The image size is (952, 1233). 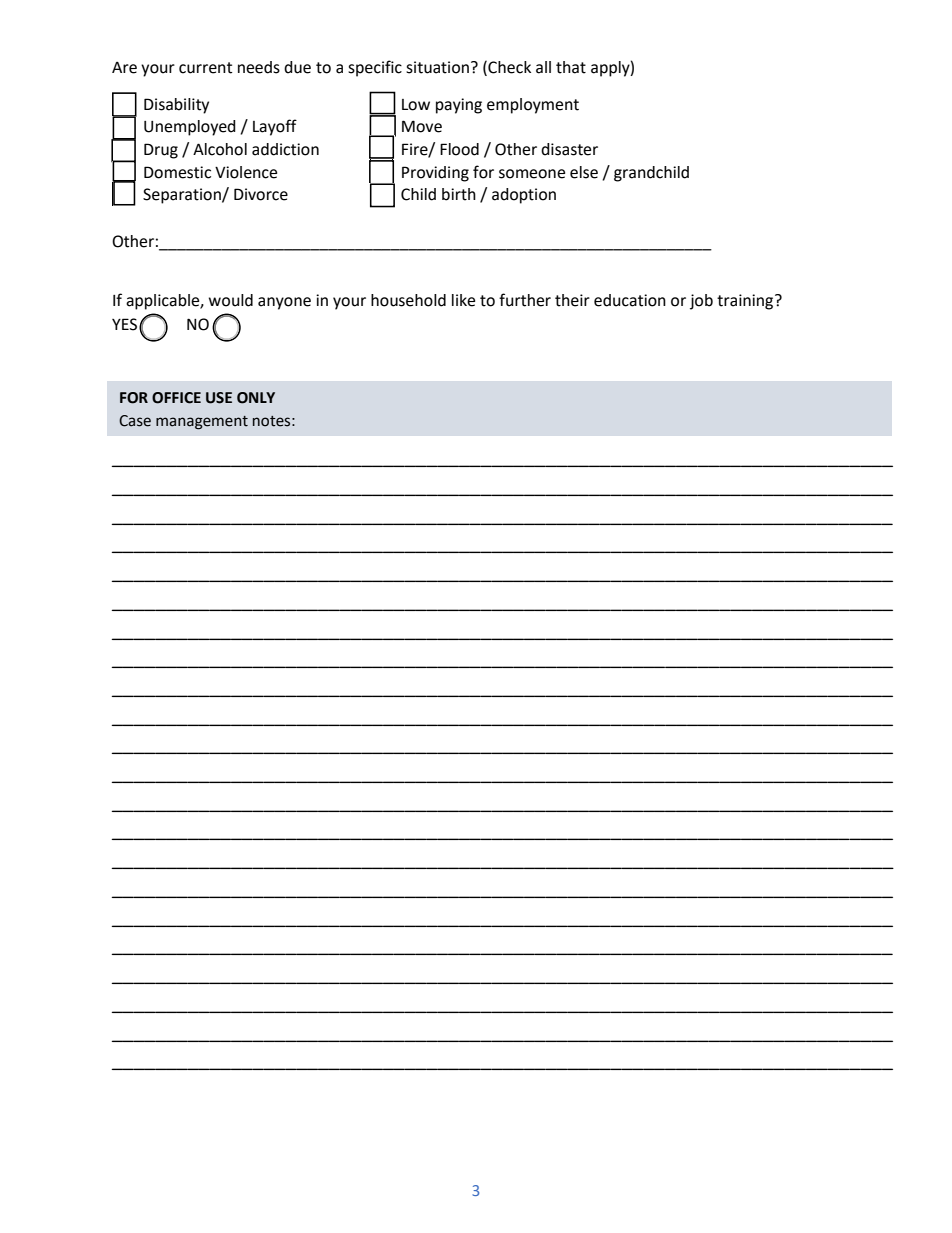 What do you see at coordinates (205, 68) in the document?
I see `current` at bounding box center [205, 68].
